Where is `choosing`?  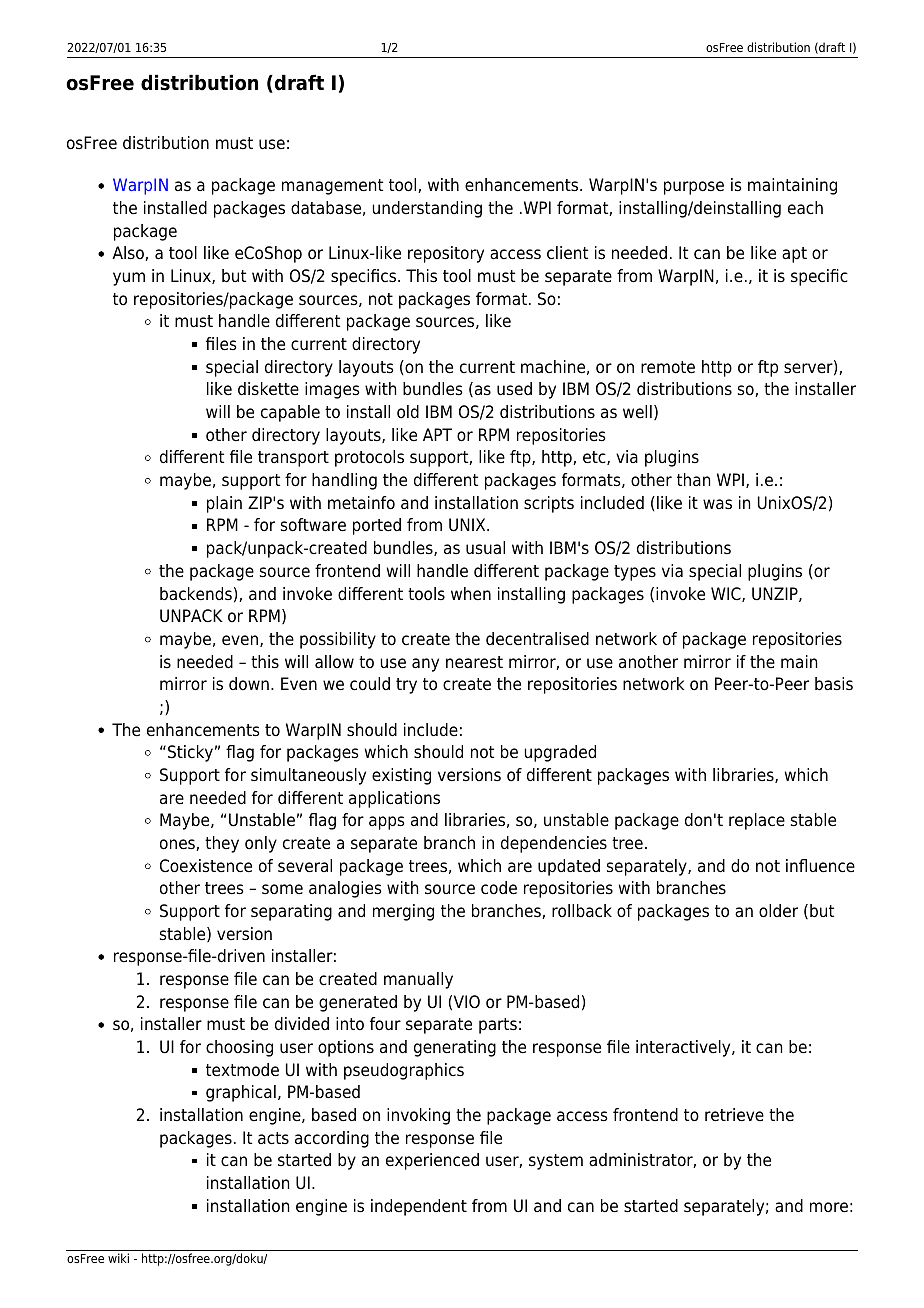
choosing is located at coordinates (239, 1048).
